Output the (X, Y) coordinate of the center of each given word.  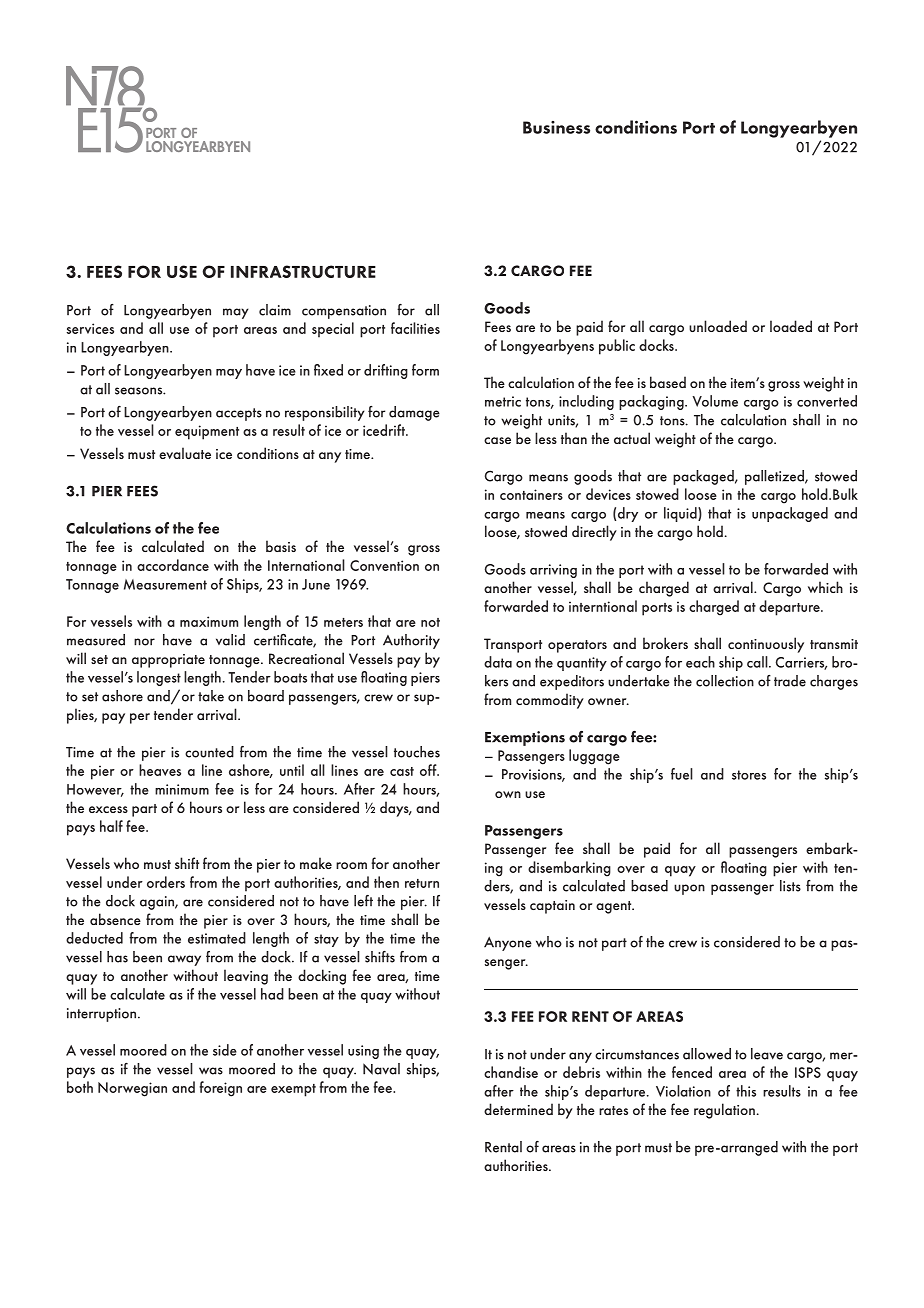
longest (159, 678)
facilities (415, 328)
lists (790, 886)
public (617, 347)
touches (417, 752)
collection (725, 681)
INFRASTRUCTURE (303, 271)
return (422, 883)
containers (531, 494)
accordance (173, 565)
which (825, 587)
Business (556, 127)
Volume (715, 401)
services (90, 328)
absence (115, 919)
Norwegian (132, 1089)
